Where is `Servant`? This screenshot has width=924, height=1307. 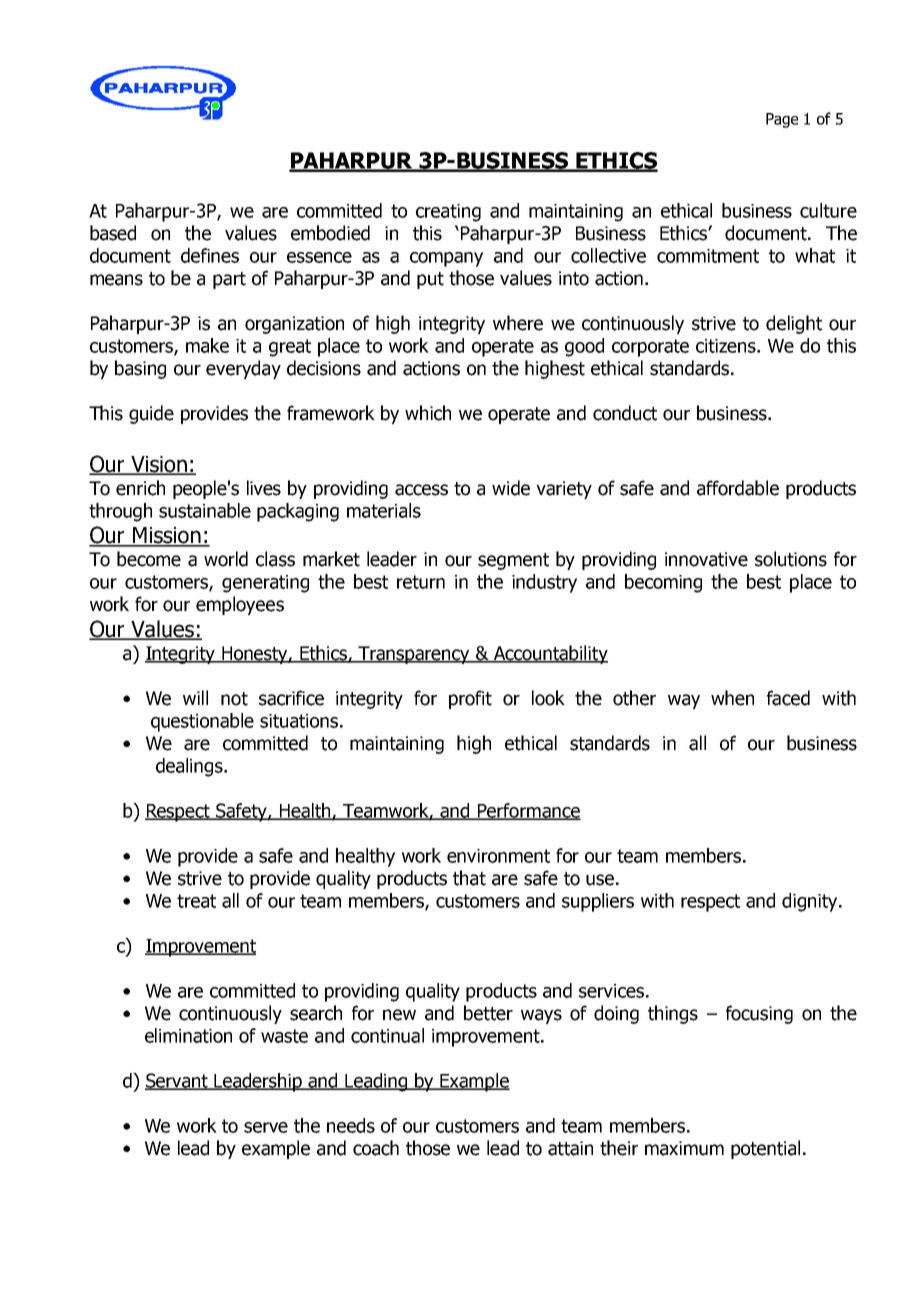 Servant is located at coordinates (177, 1081).
